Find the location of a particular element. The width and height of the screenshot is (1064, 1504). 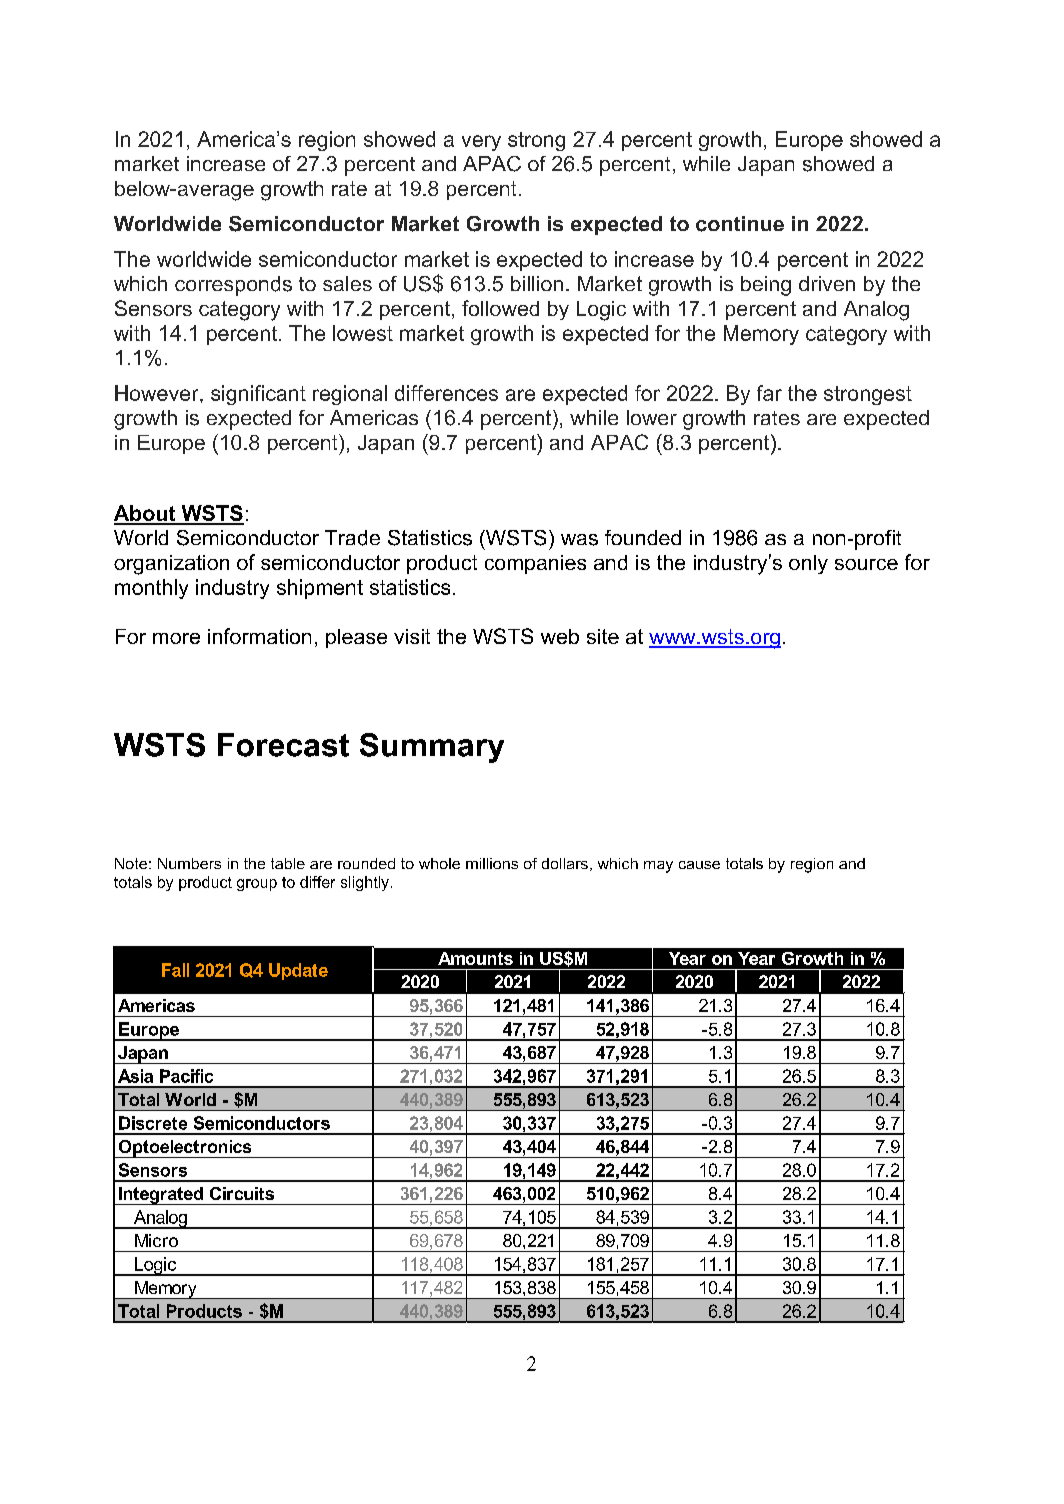

Fall is located at coordinates (175, 970).
